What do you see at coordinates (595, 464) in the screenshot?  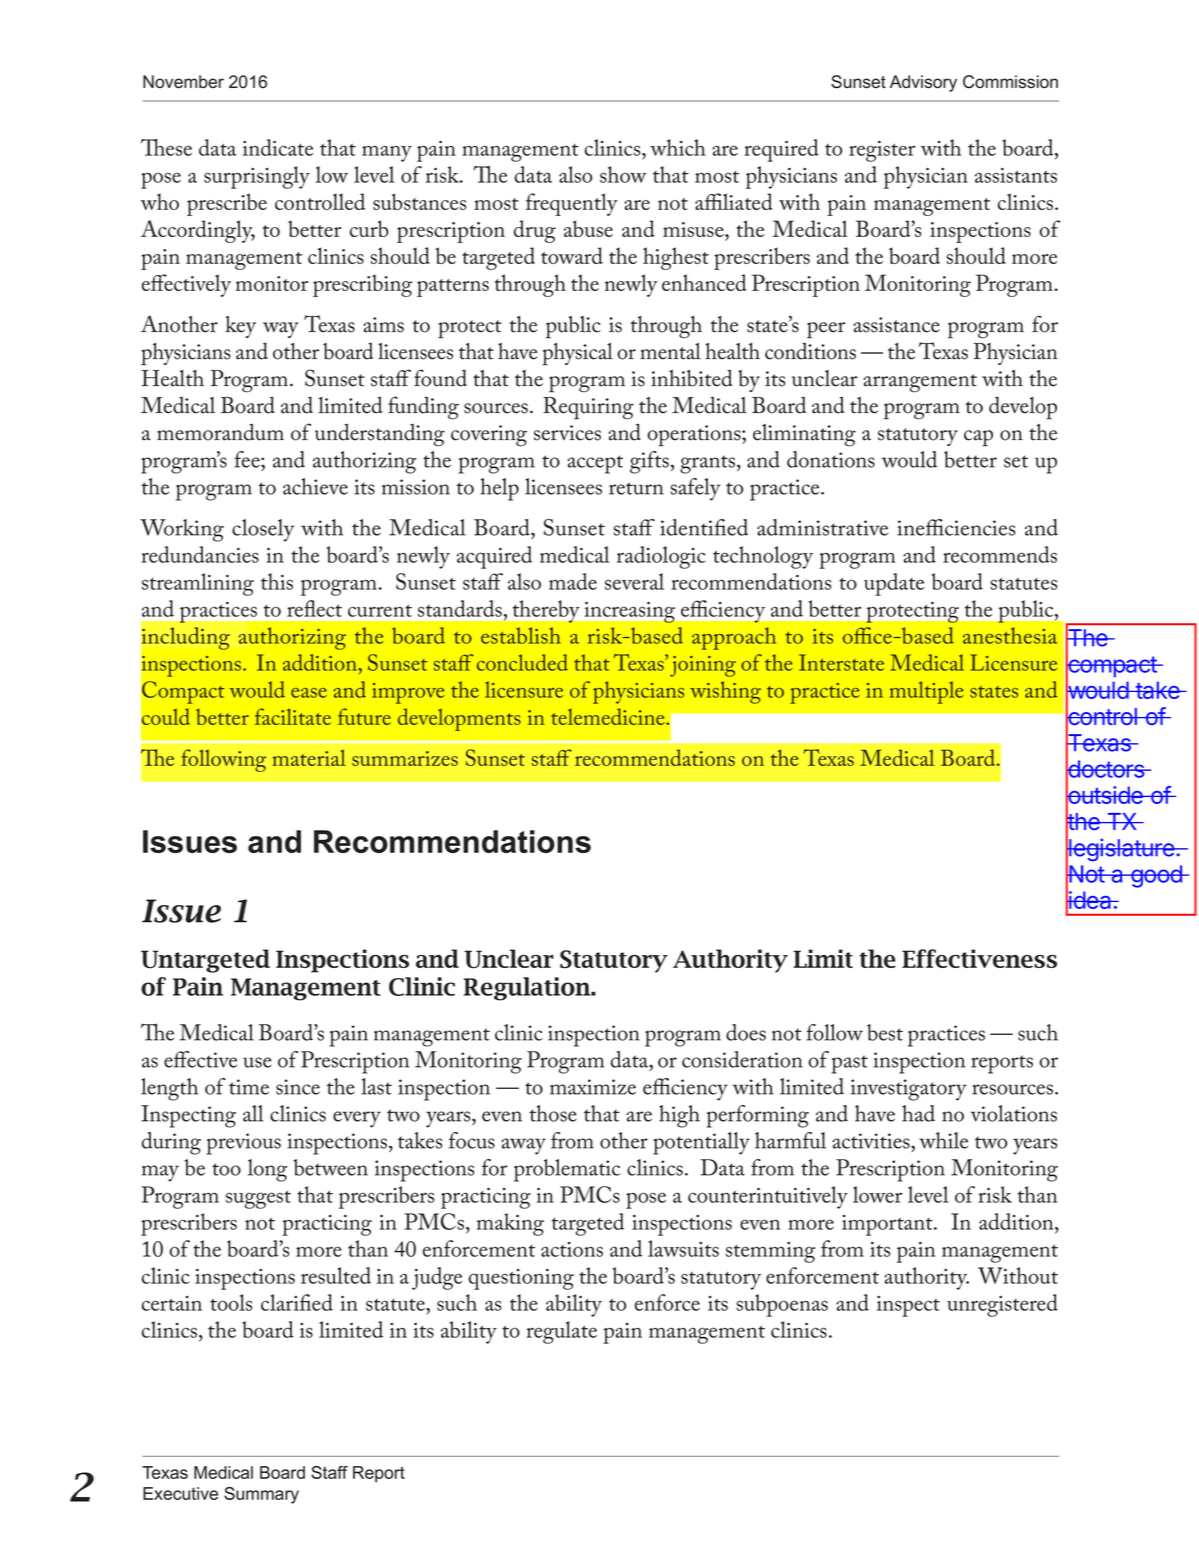 I see `accept` at bounding box center [595, 464].
